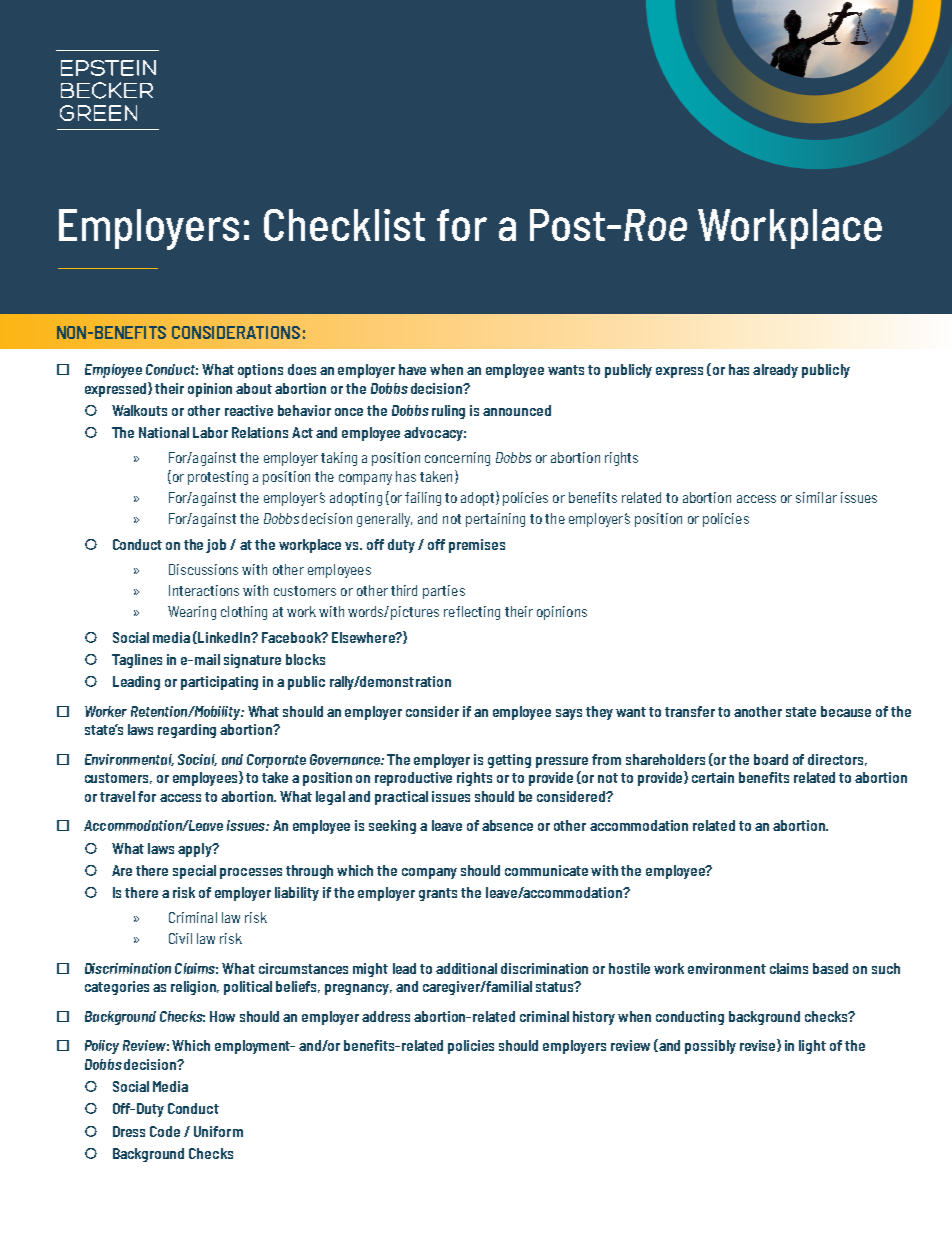 The height and width of the screenshot is (1233, 952). What do you see at coordinates (438, 894) in the screenshot?
I see `grants` at bounding box center [438, 894].
